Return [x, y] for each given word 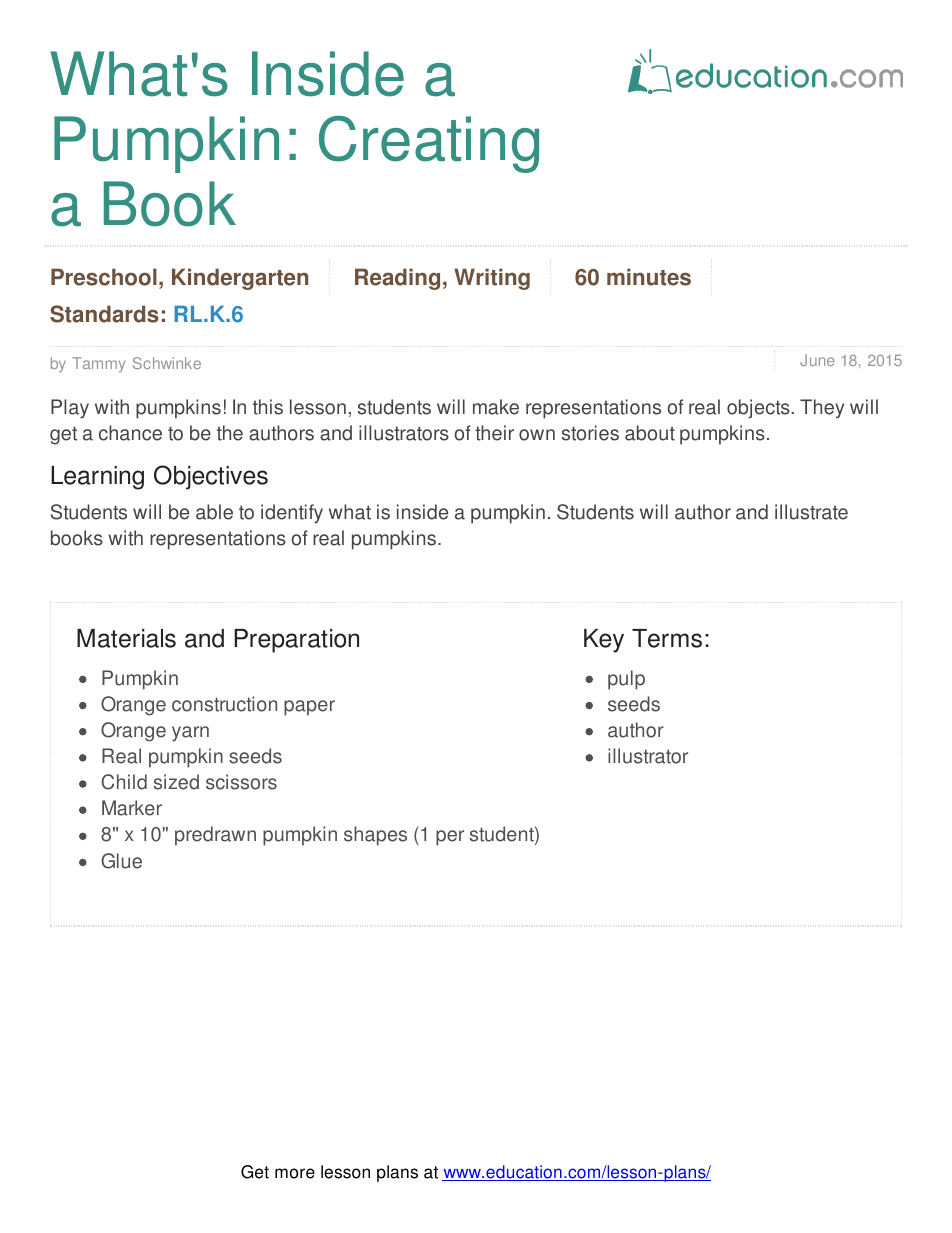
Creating [429, 144]
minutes [649, 277]
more [295, 1173]
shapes [375, 836]
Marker [132, 808]
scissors [241, 782]
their [494, 433]
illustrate [811, 512]
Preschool [104, 277]
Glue [121, 861]
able [214, 512]
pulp [626, 680]
